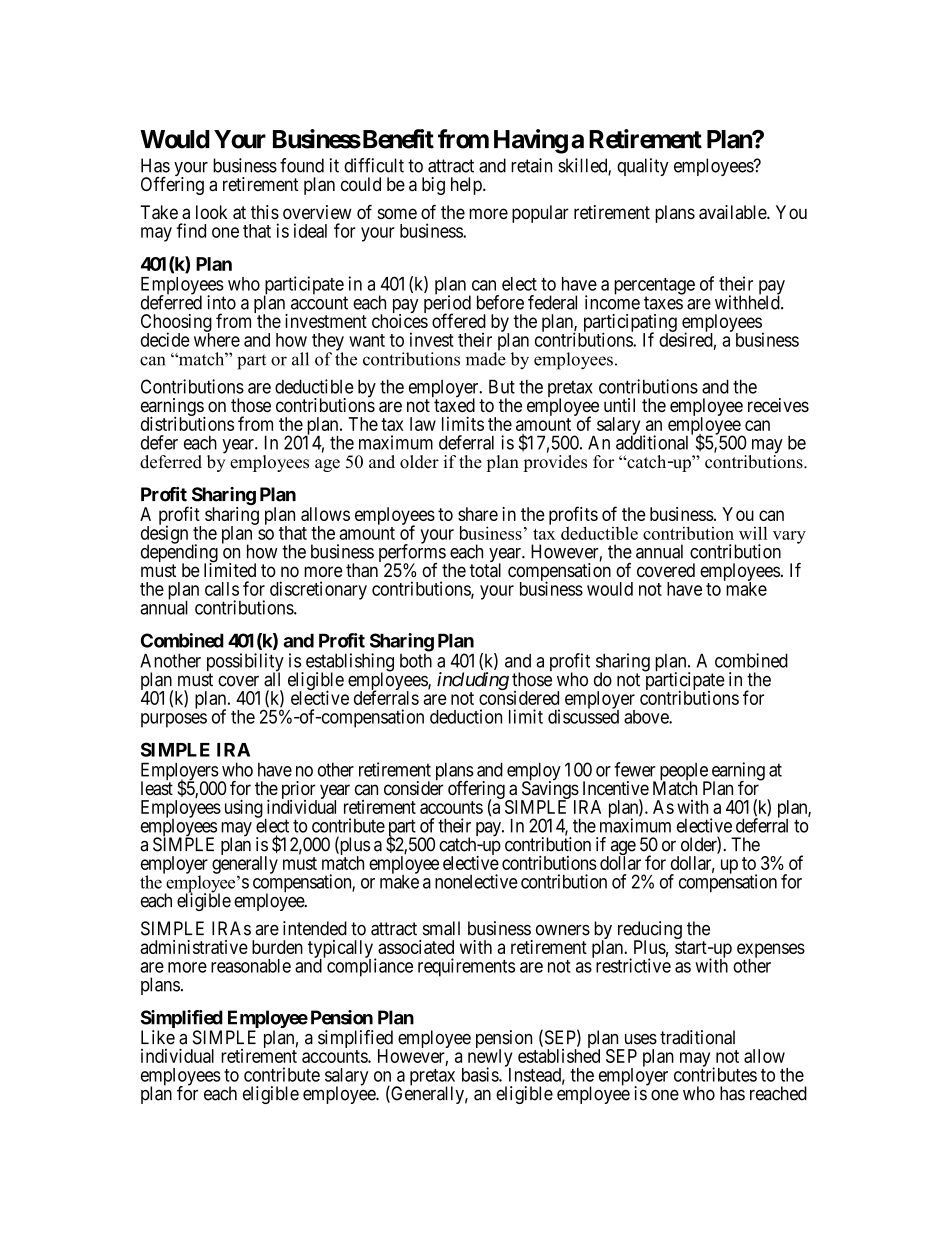  Describe the element at coordinates (733, 212) in the image. I see `available` at that location.
